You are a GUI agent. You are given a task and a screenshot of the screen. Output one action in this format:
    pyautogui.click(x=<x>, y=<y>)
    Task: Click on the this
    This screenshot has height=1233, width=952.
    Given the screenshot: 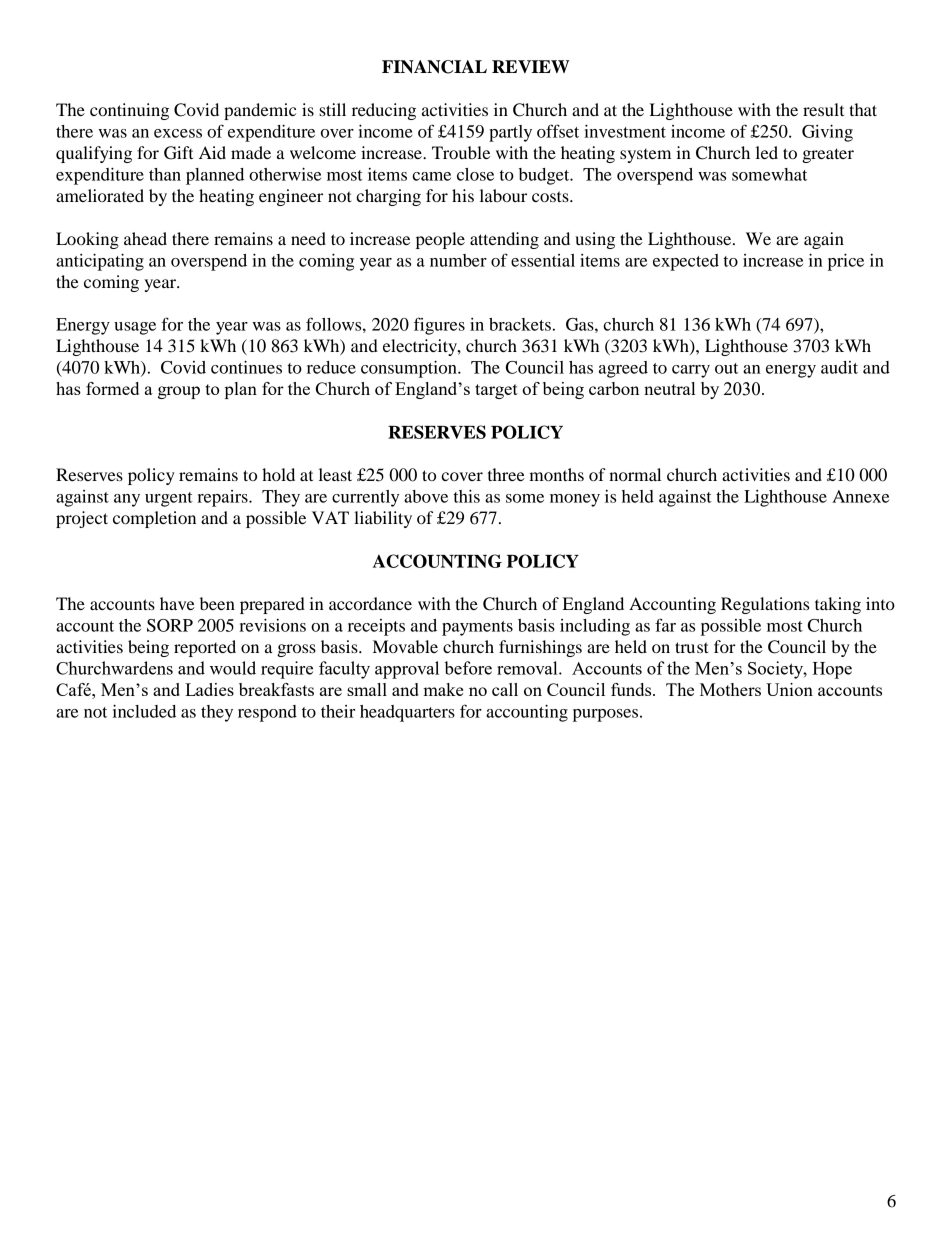 What is the action you would take?
    pyautogui.click(x=467, y=496)
